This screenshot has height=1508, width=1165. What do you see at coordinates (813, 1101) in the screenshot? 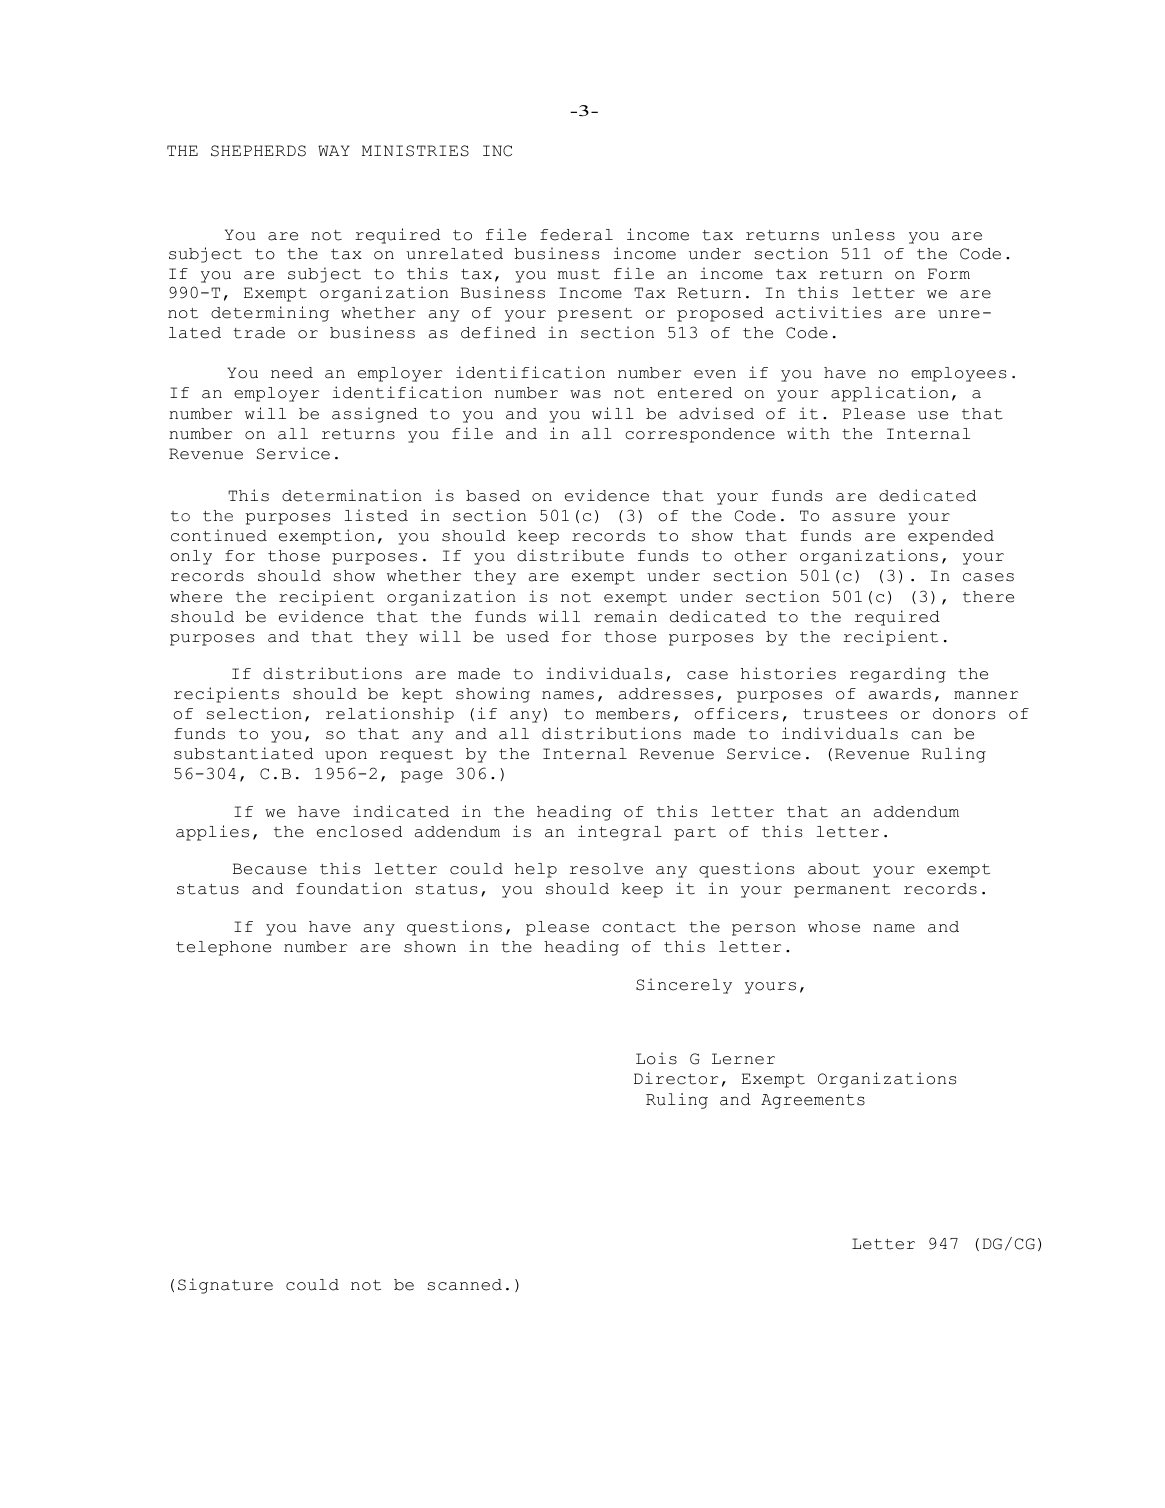
I see `Agreements` at bounding box center [813, 1101].
